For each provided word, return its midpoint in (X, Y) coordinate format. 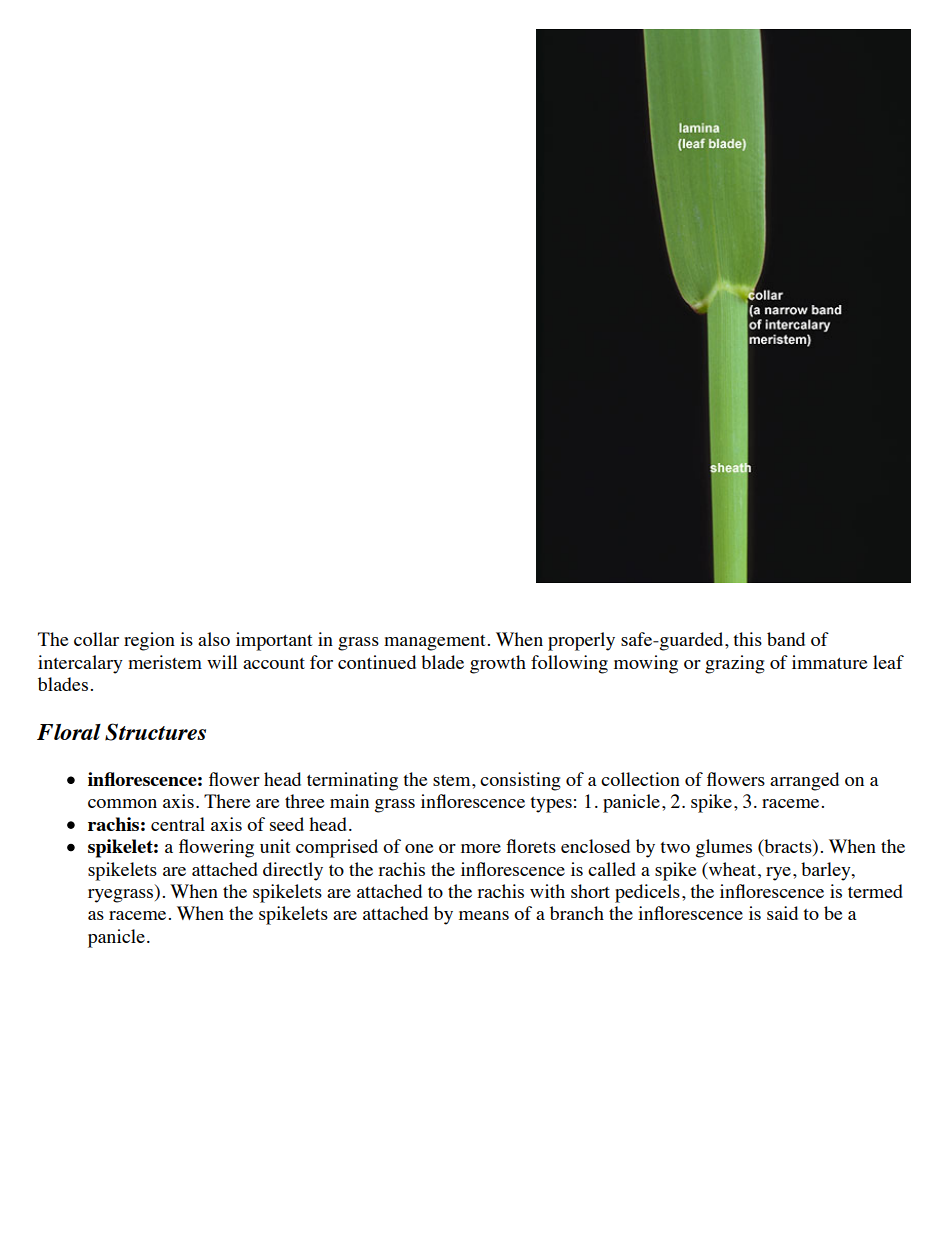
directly (293, 871)
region (149, 641)
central (178, 824)
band (786, 639)
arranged (804, 781)
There (227, 801)
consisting (520, 781)
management (434, 643)
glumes (723, 848)
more (481, 848)
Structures (155, 732)
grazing (735, 664)
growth (498, 664)
